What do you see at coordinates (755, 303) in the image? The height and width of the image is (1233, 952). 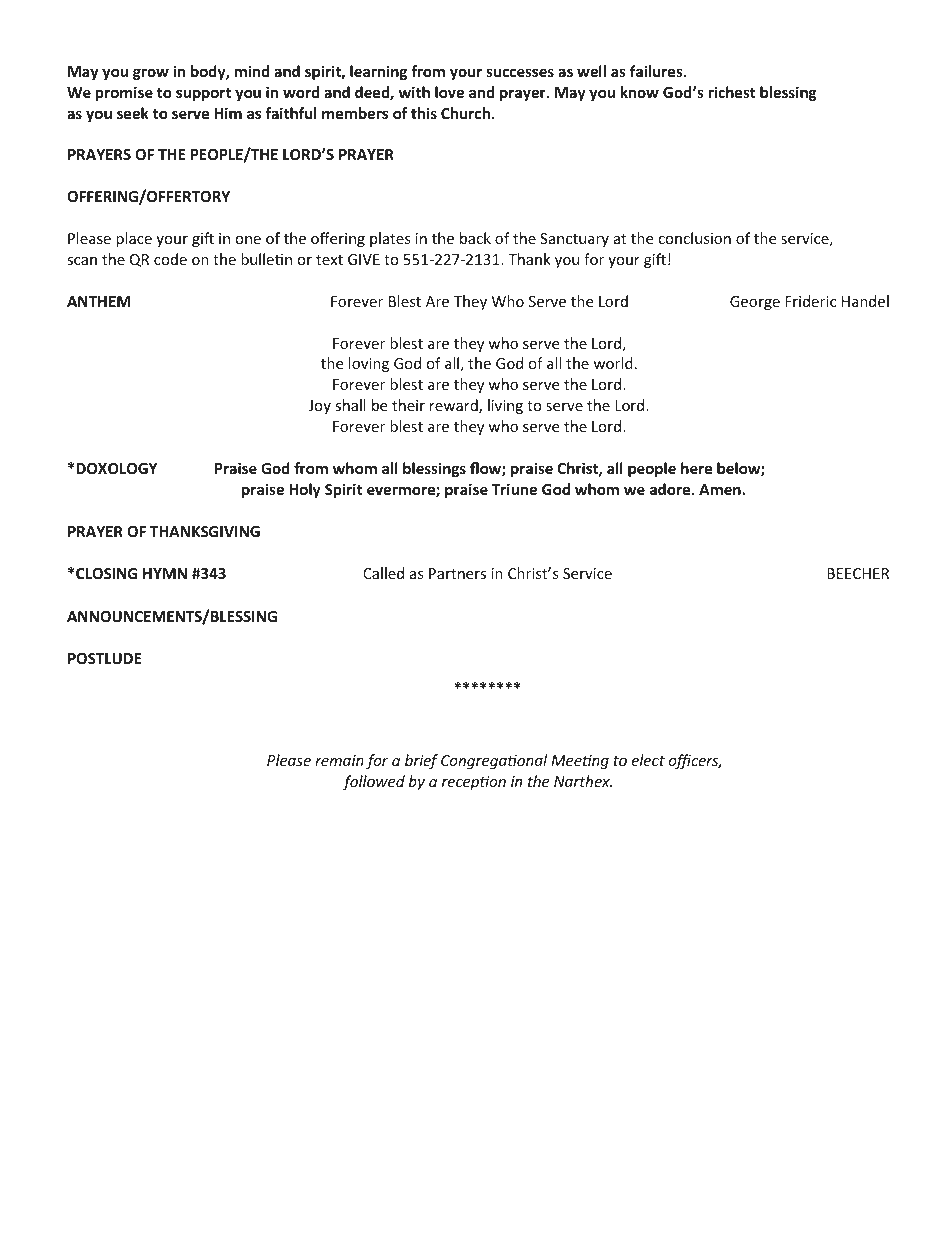 I see `George` at bounding box center [755, 303].
